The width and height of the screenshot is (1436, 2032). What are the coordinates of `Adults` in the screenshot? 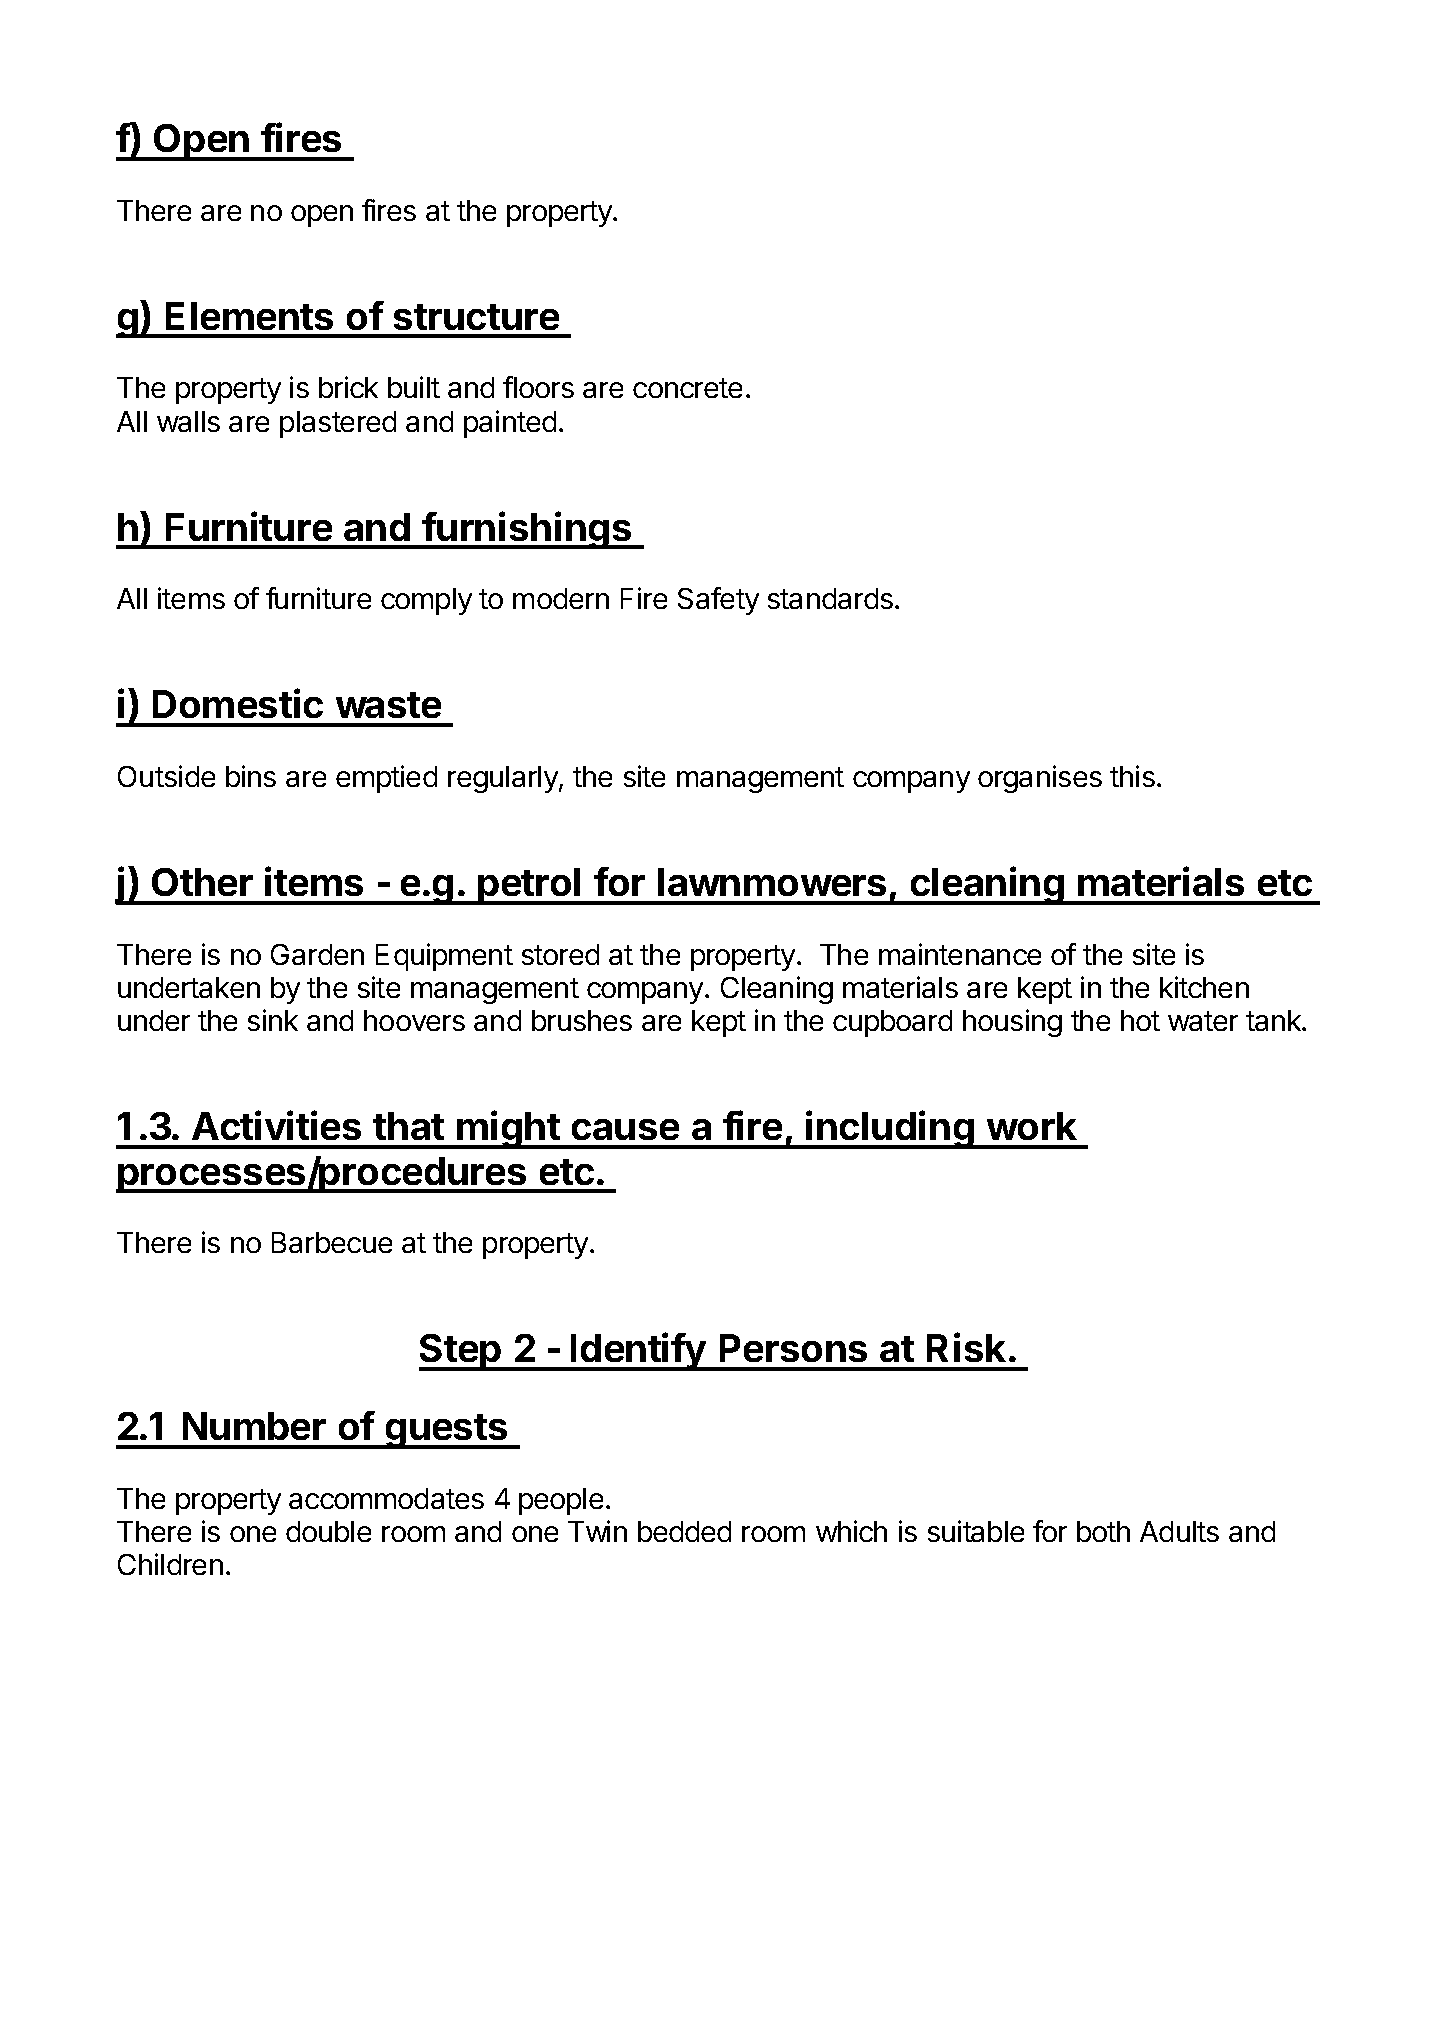 It's located at (1179, 1531).
